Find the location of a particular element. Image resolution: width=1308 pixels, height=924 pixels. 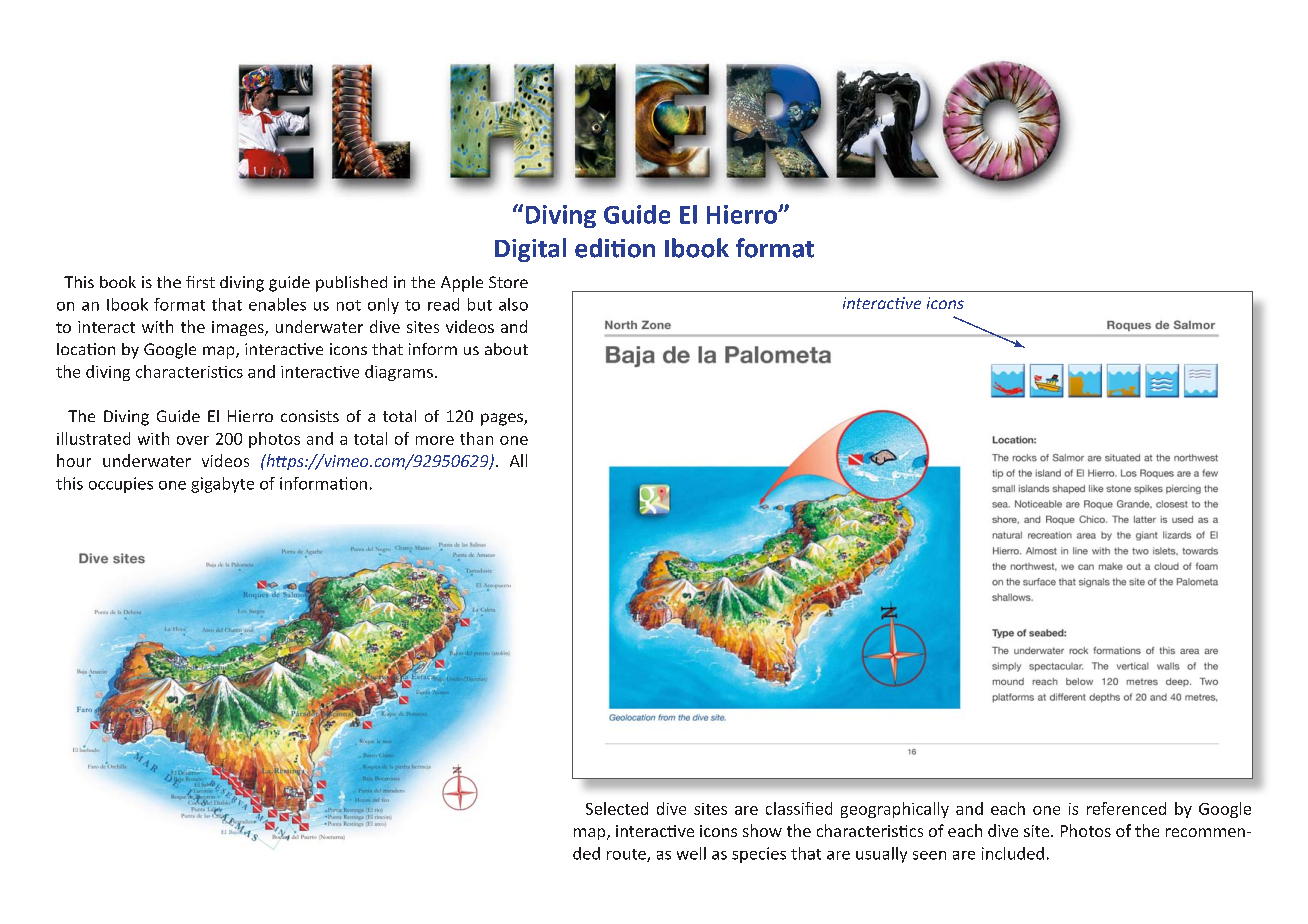

classified is located at coordinates (799, 808).
